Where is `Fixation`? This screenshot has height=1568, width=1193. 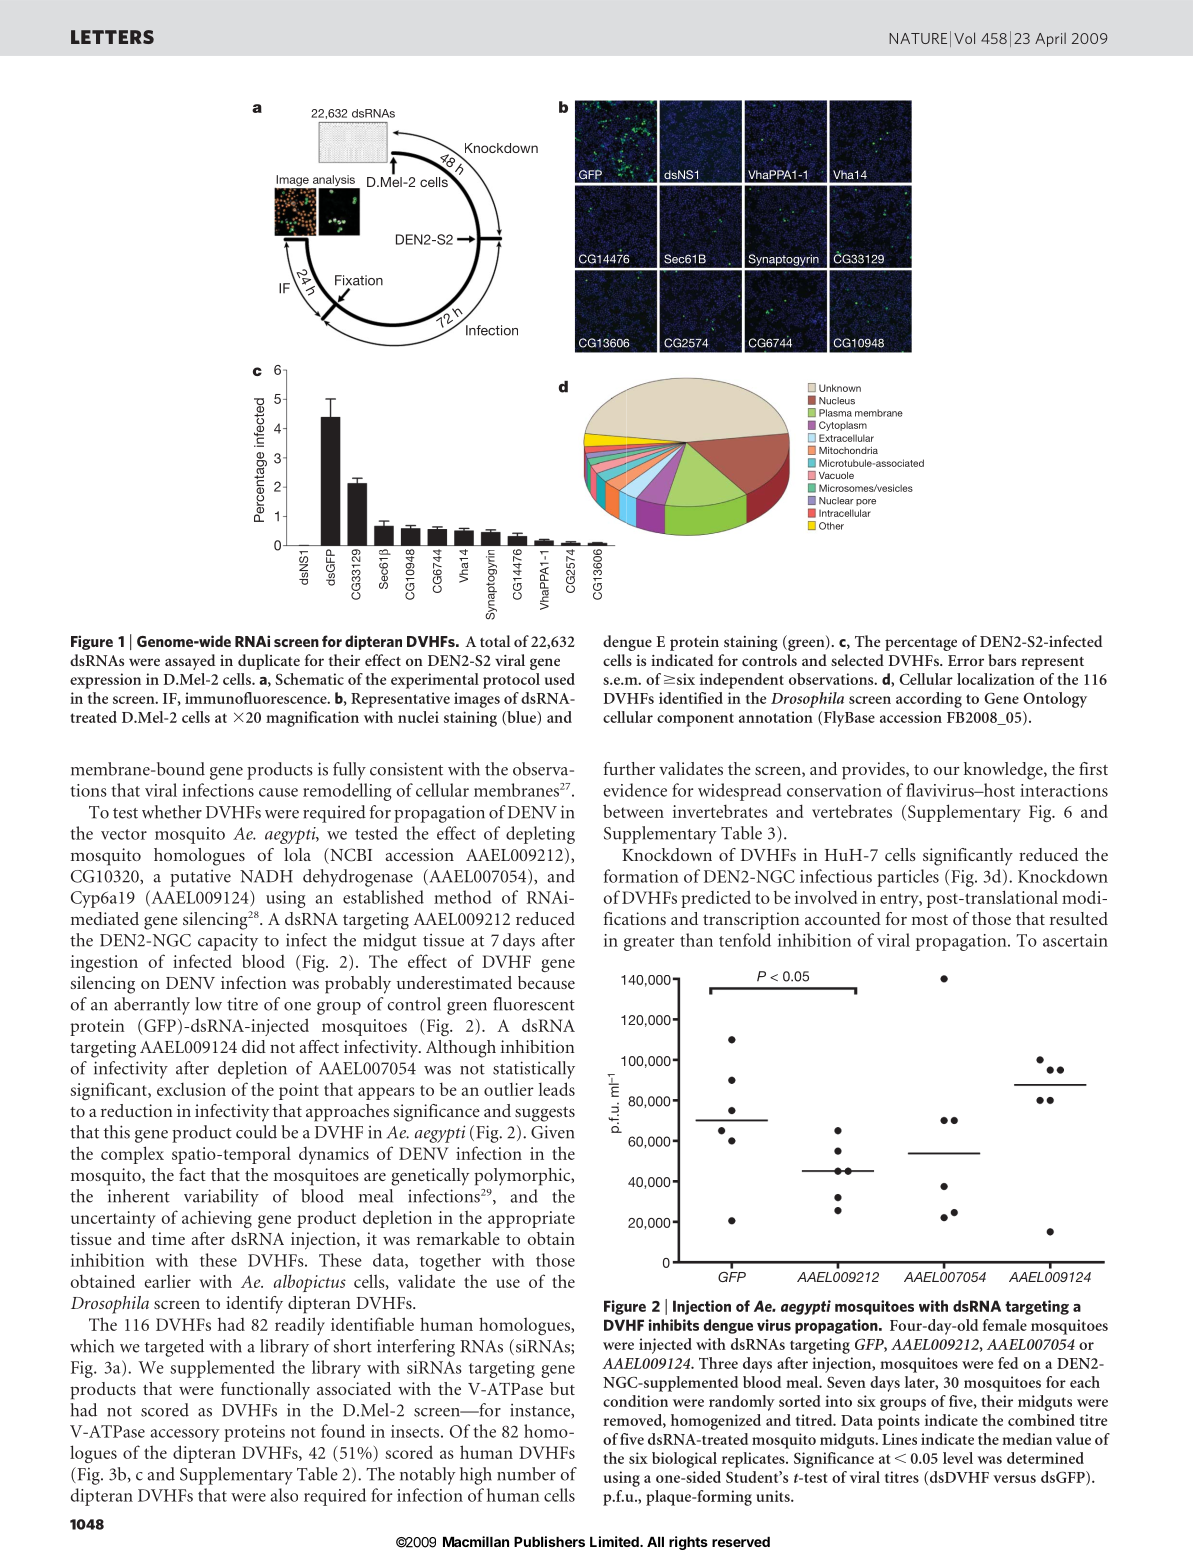
Fixation is located at coordinates (359, 280).
